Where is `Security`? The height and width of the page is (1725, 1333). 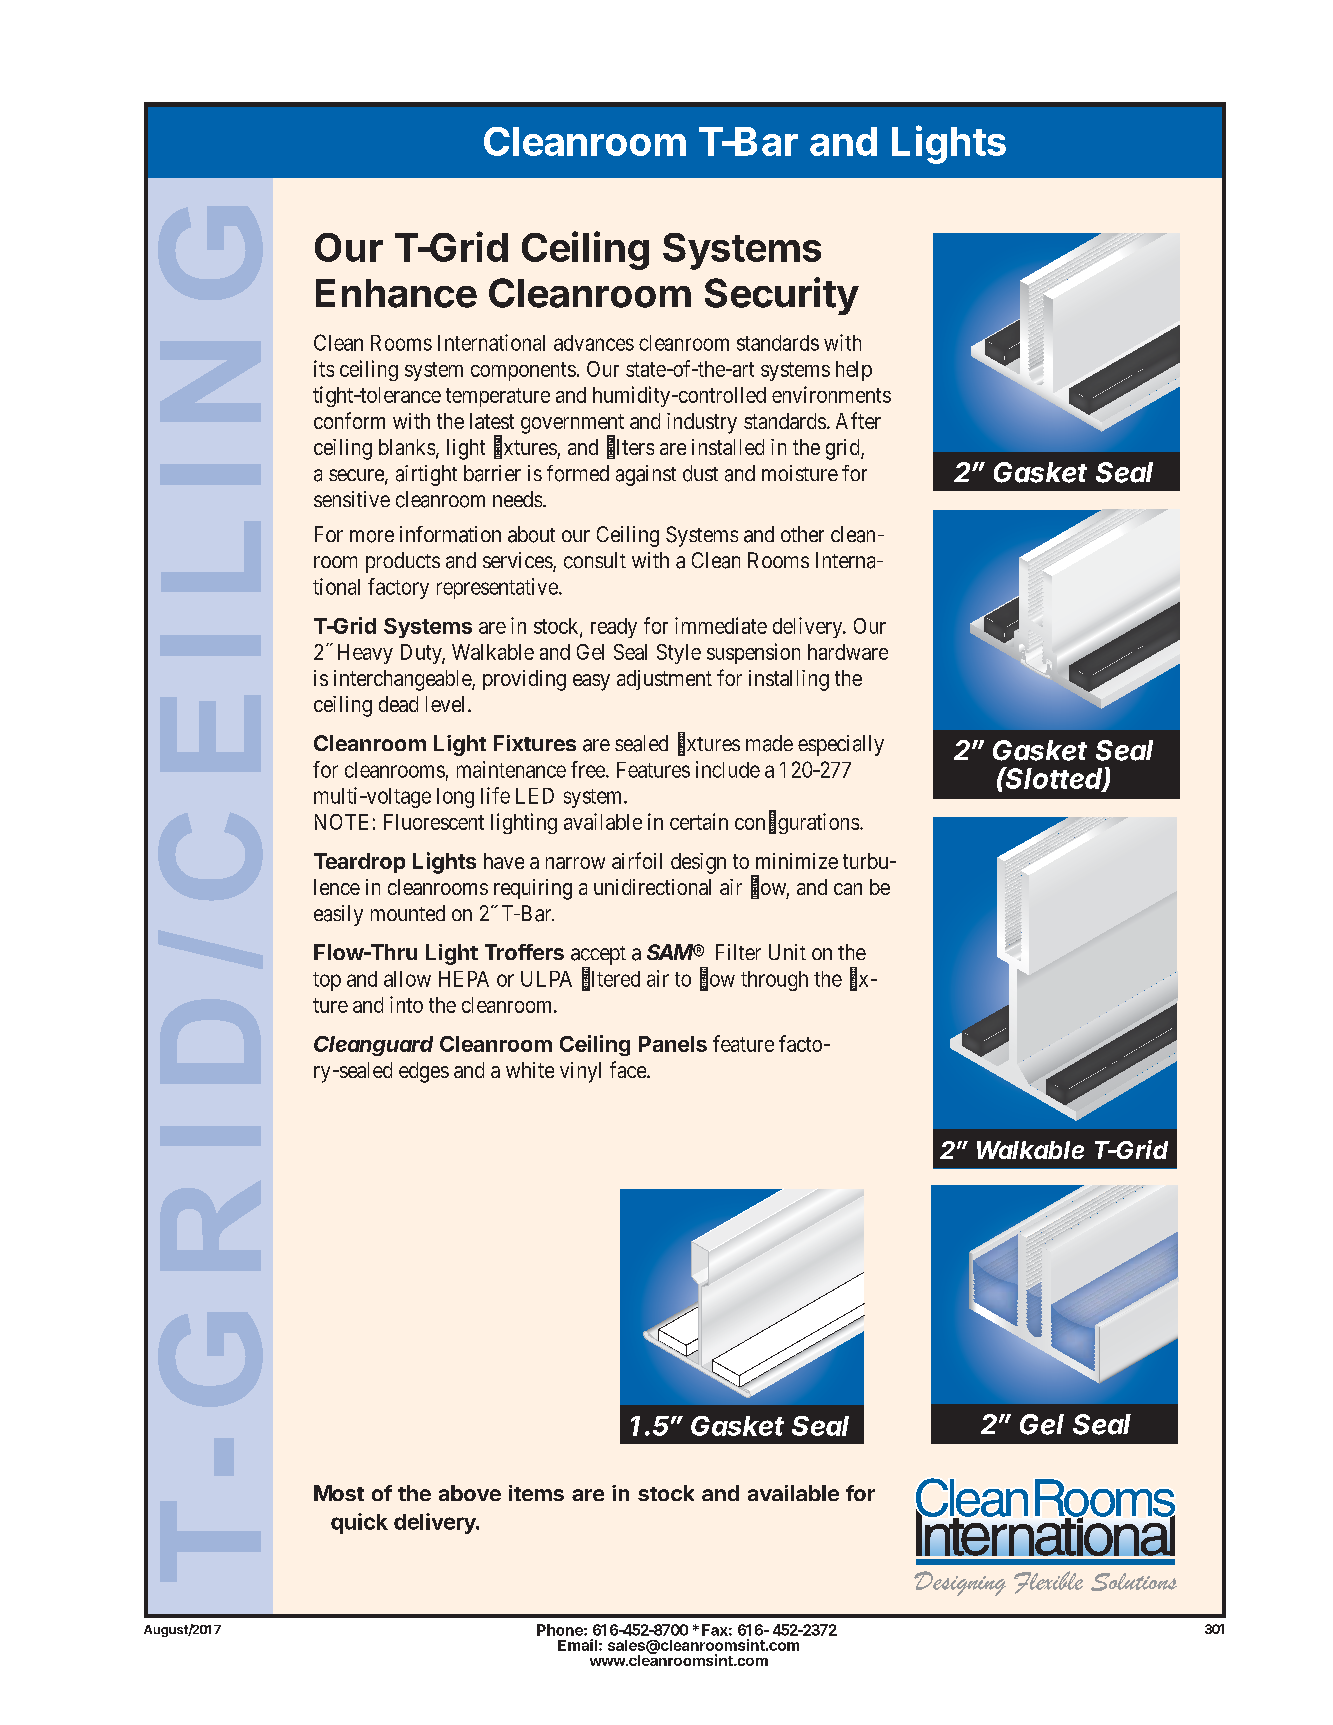 Security is located at coordinates (782, 296).
